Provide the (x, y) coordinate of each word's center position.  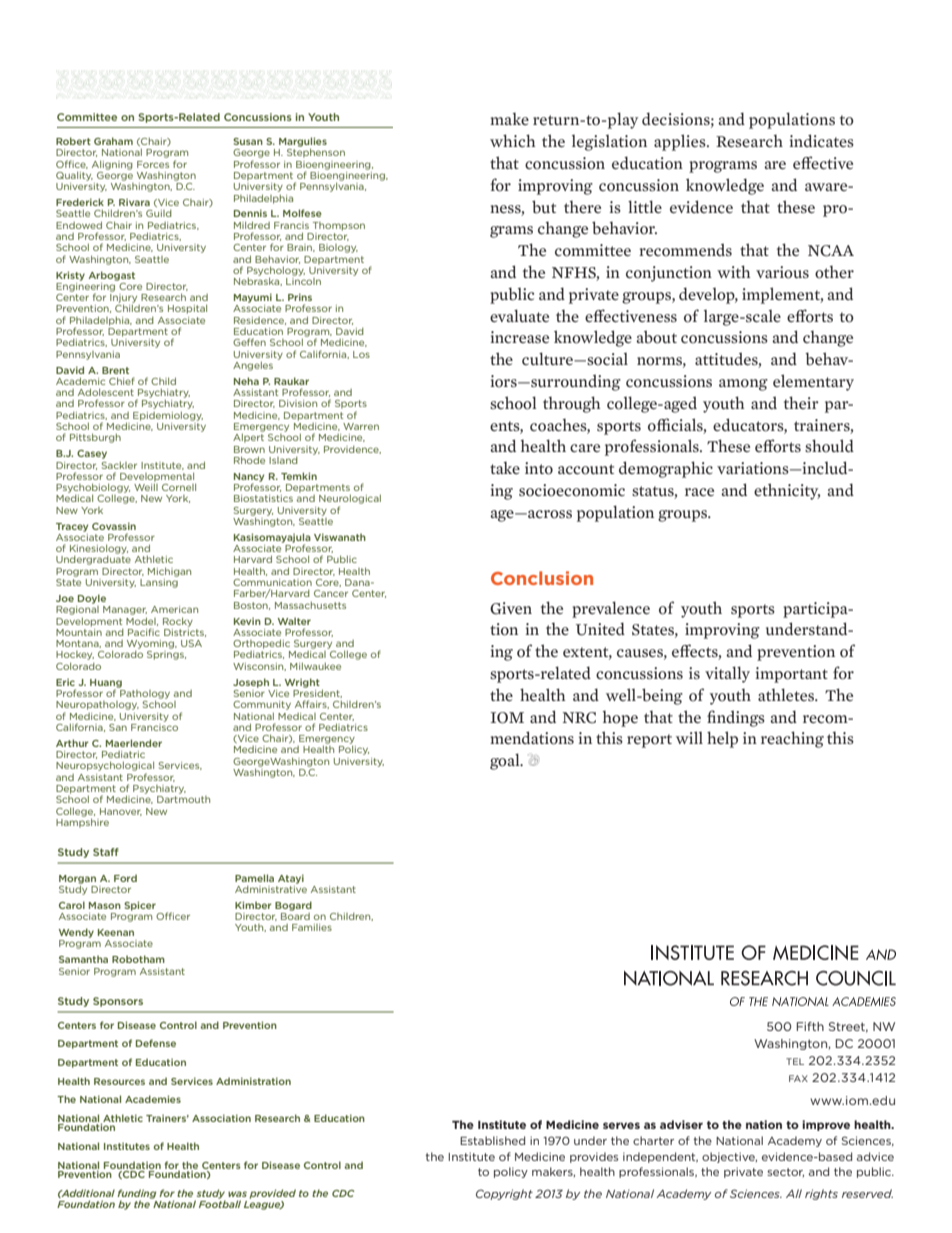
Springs (166, 655)
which (513, 140)
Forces (153, 164)
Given (511, 608)
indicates (821, 141)
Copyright (504, 1194)
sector (785, 1172)
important (791, 675)
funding (136, 1195)
